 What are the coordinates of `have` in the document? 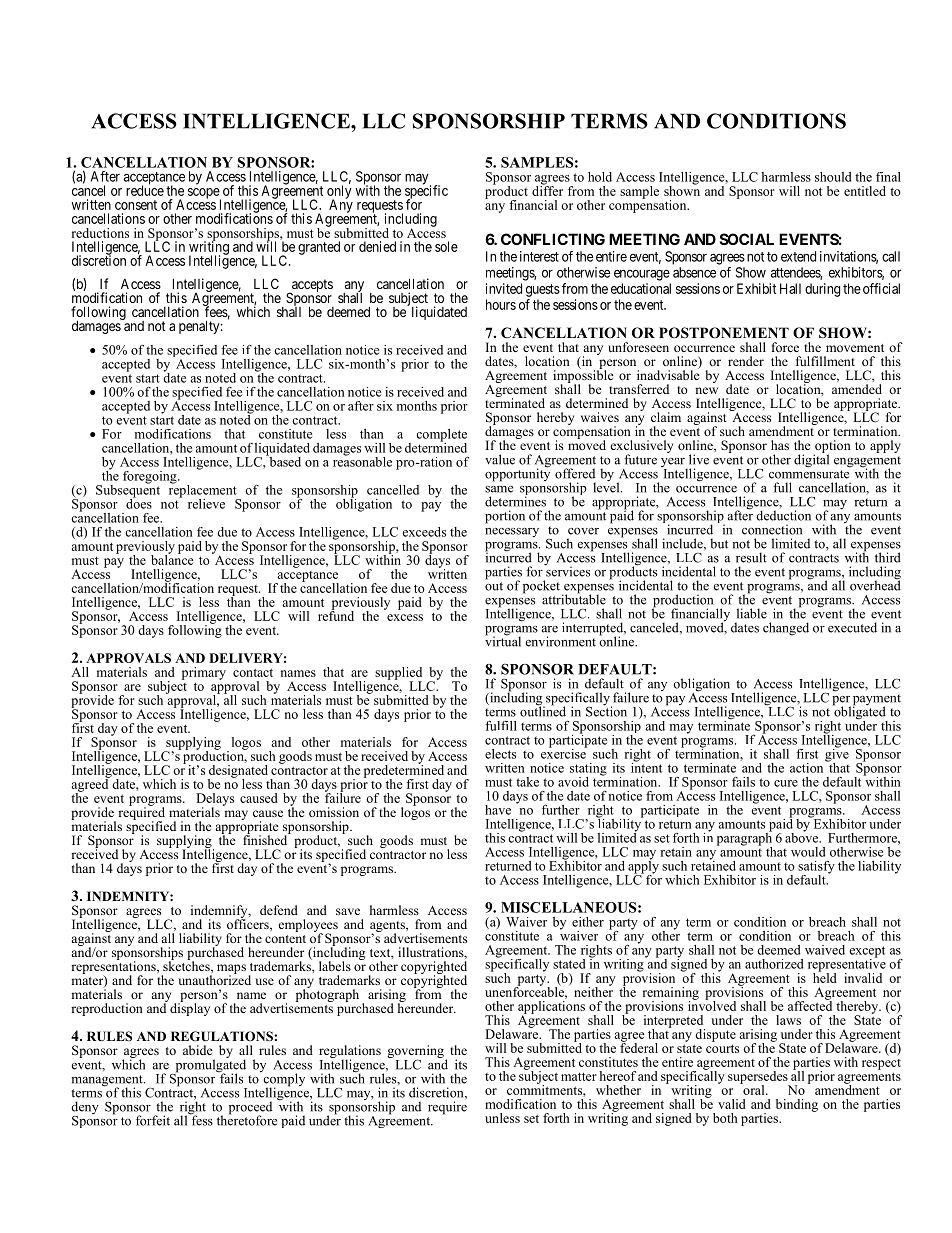 It's located at (498, 810).
